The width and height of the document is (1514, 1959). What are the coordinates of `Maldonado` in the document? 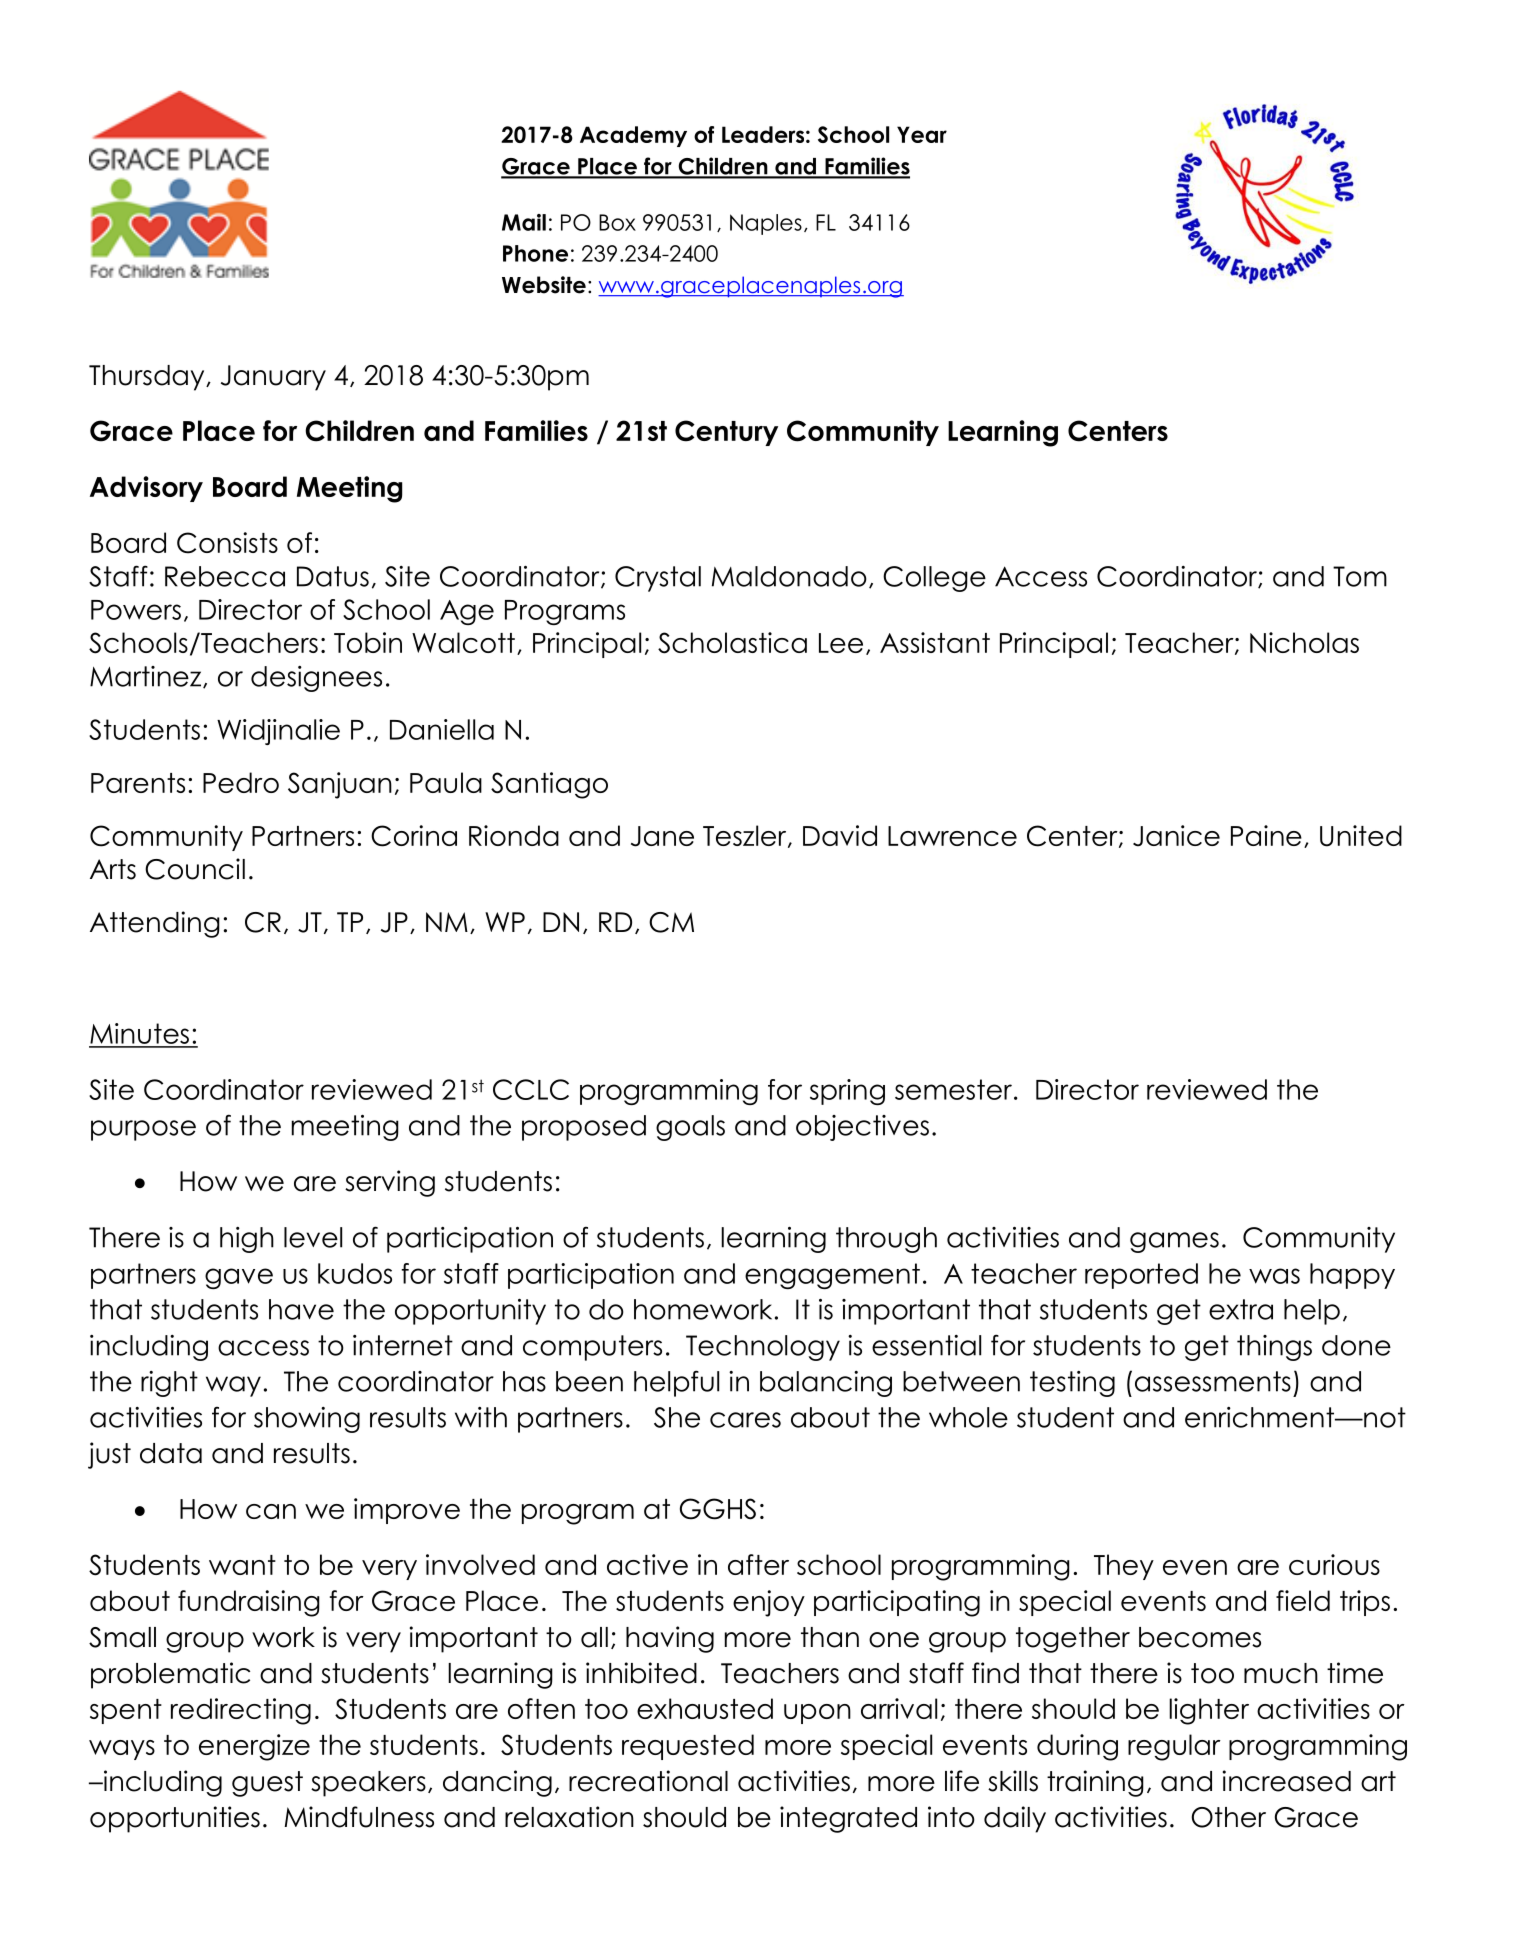 It's located at (789, 576).
